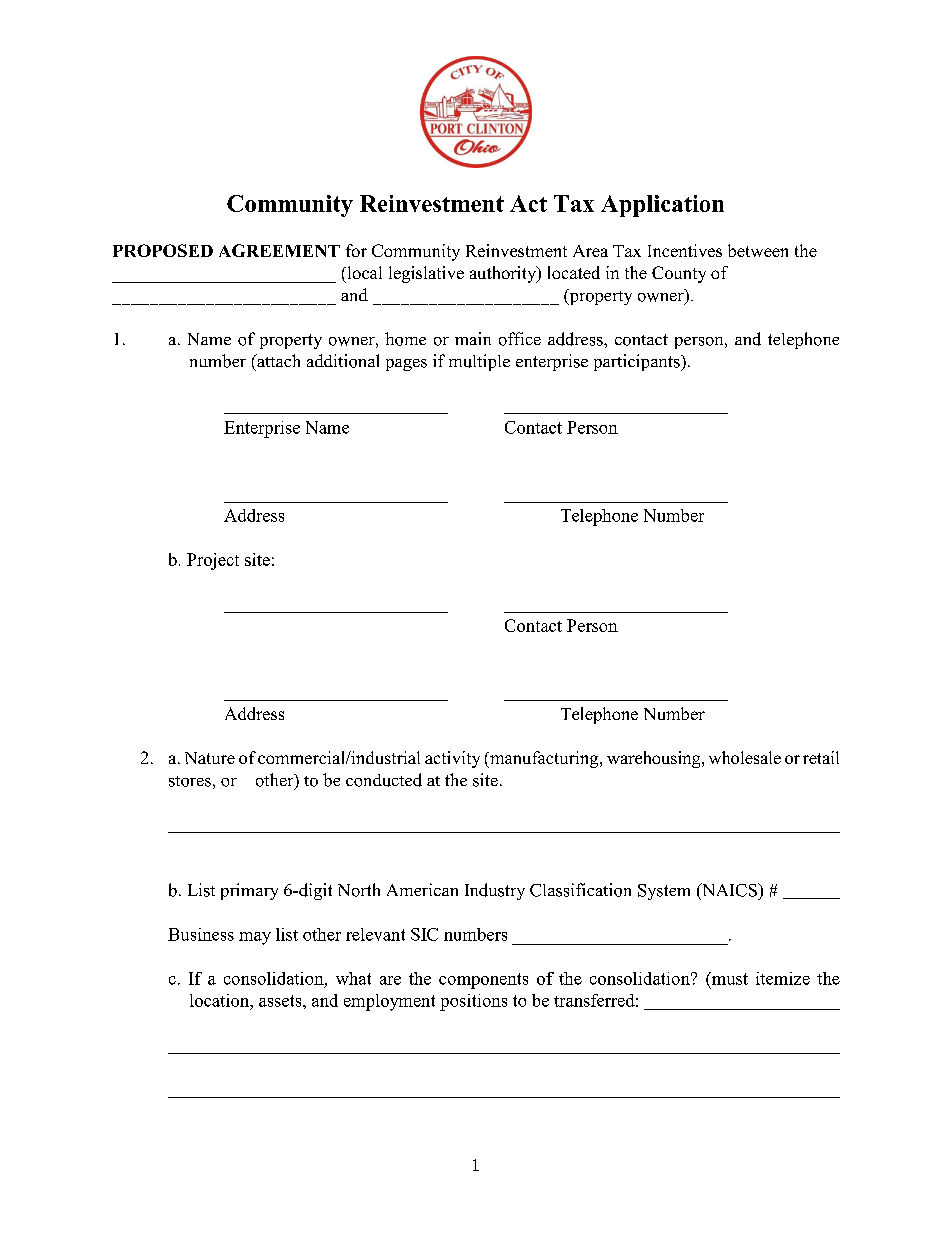  Describe the element at coordinates (281, 1001) in the screenshot. I see `assets` at that location.
